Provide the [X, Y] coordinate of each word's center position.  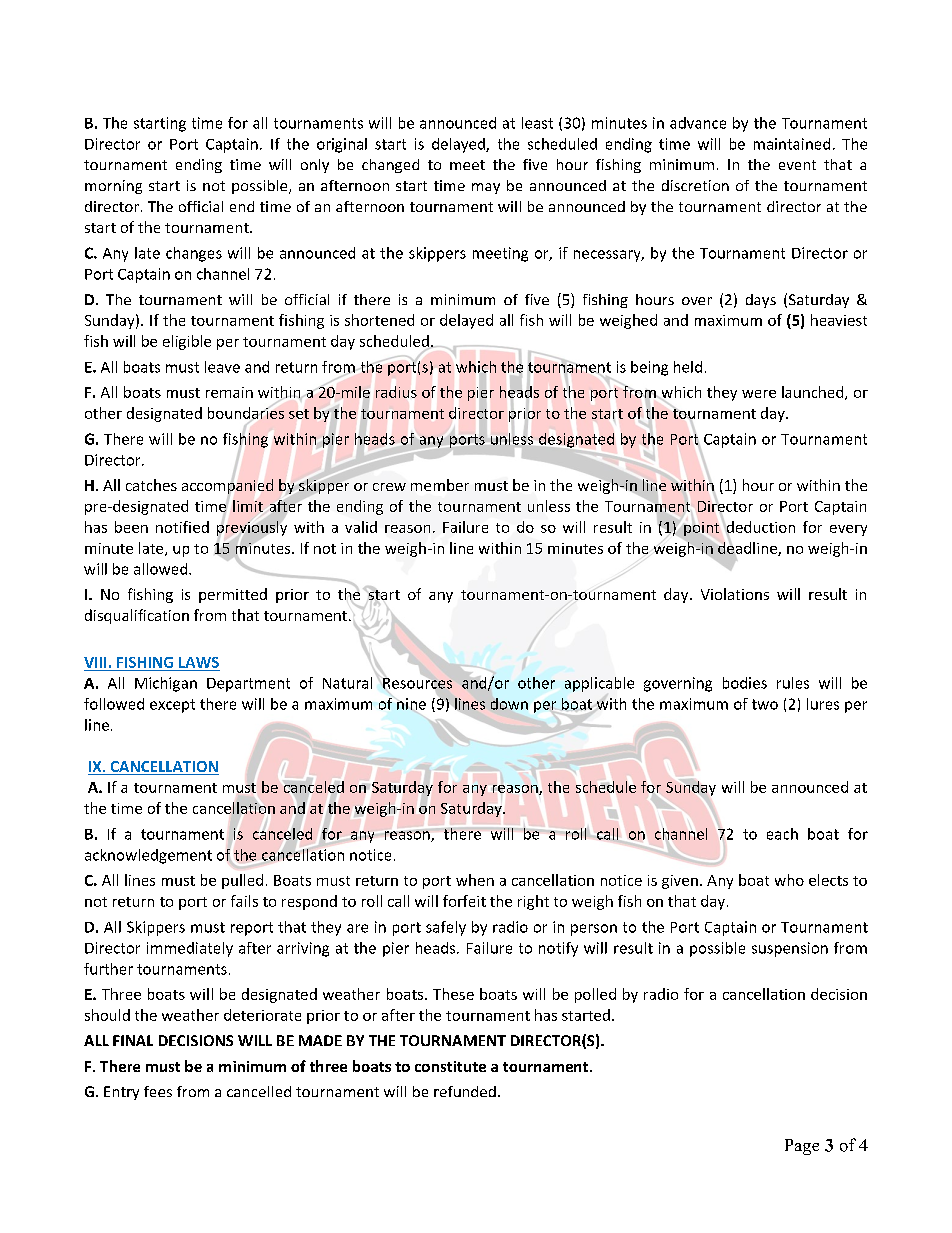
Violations [735, 594]
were [759, 394]
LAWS [199, 662]
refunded [465, 1091]
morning [113, 187]
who [789, 880]
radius [396, 392]
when [475, 880]
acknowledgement [148, 856]
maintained [792, 144]
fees [158, 1091]
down [509, 704]
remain [229, 392]
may [486, 188]
